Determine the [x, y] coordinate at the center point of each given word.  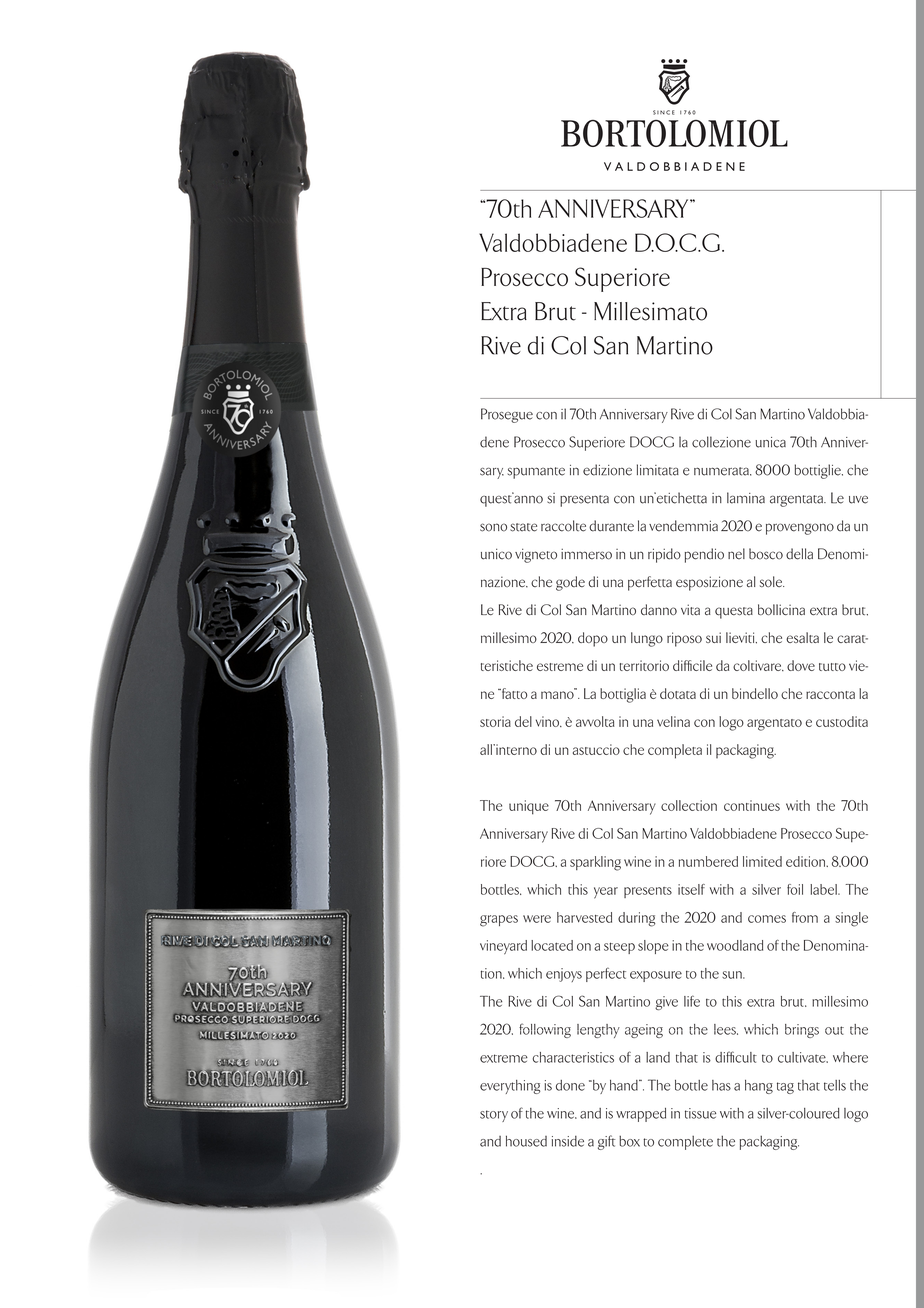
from [805, 917]
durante [611, 526]
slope [653, 947]
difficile [692, 665]
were [537, 919]
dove [801, 665]
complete [685, 1143]
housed [526, 1141]
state [523, 527]
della [799, 554]
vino [548, 721]
